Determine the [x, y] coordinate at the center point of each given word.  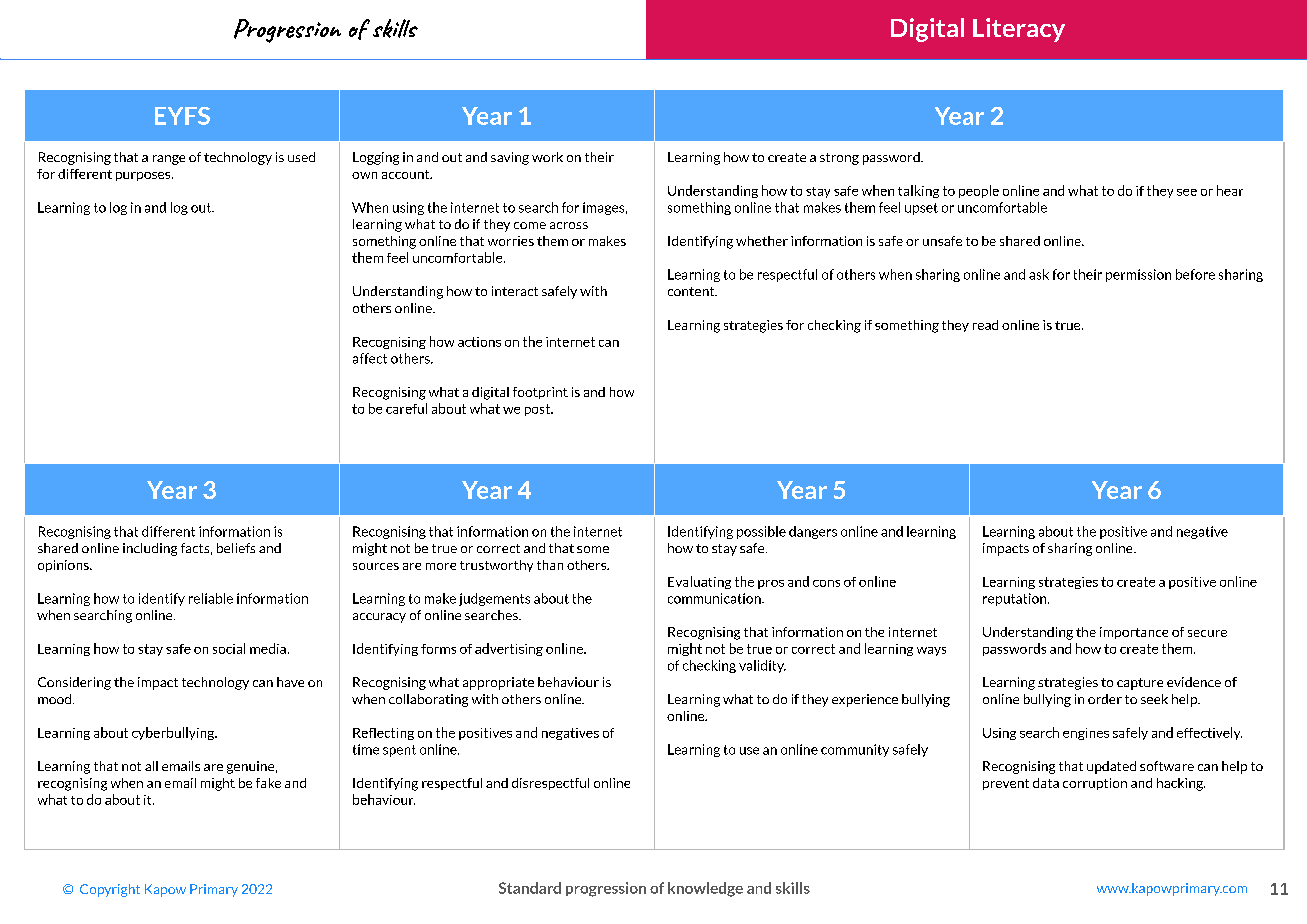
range [169, 160]
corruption [1095, 784]
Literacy [1019, 30]
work [547, 157]
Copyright [110, 890]
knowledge [705, 889]
